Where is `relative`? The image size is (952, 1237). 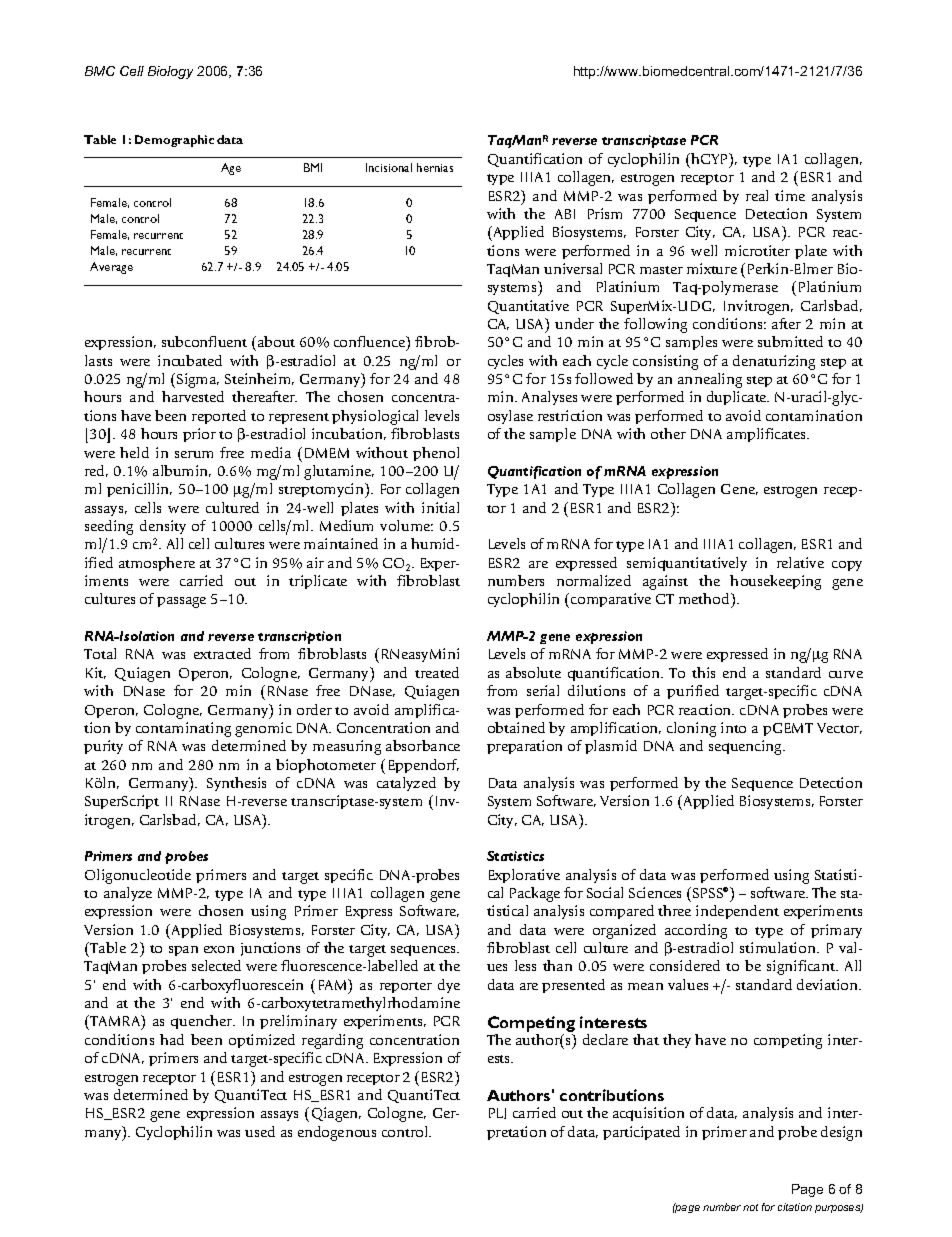 relative is located at coordinates (800, 562).
